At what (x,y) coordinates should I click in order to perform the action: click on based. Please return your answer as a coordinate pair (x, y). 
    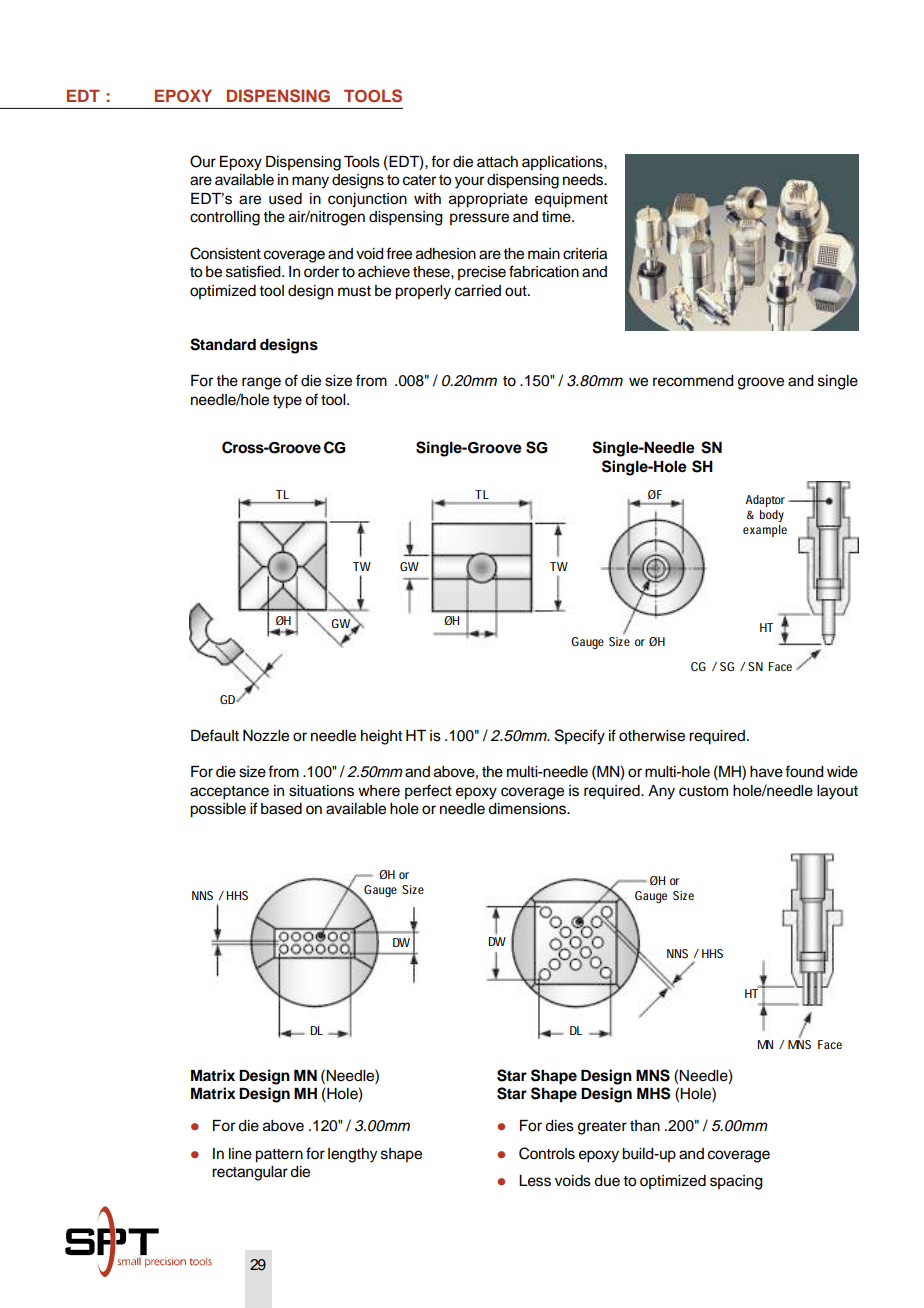
    Looking at the image, I should click on (281, 809).
